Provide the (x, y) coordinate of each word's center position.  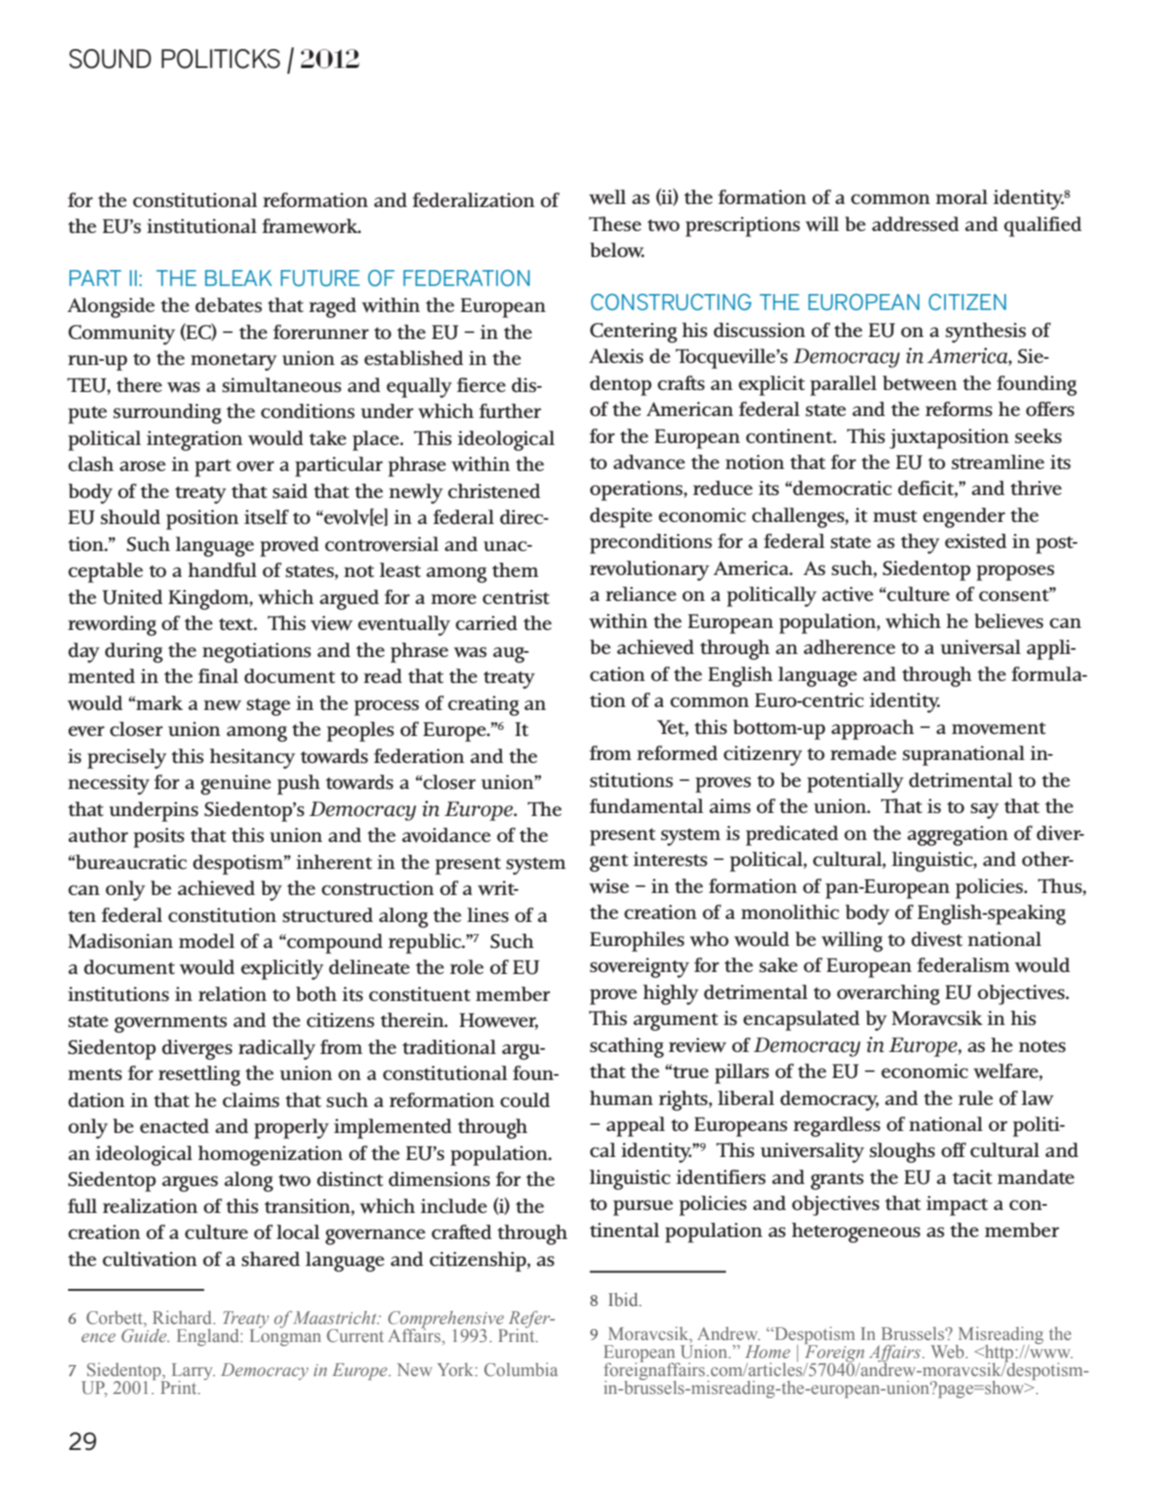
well (607, 197)
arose (143, 466)
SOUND (110, 59)
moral (962, 196)
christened (494, 491)
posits (159, 838)
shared (271, 1259)
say (985, 811)
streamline (998, 461)
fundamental (646, 806)
